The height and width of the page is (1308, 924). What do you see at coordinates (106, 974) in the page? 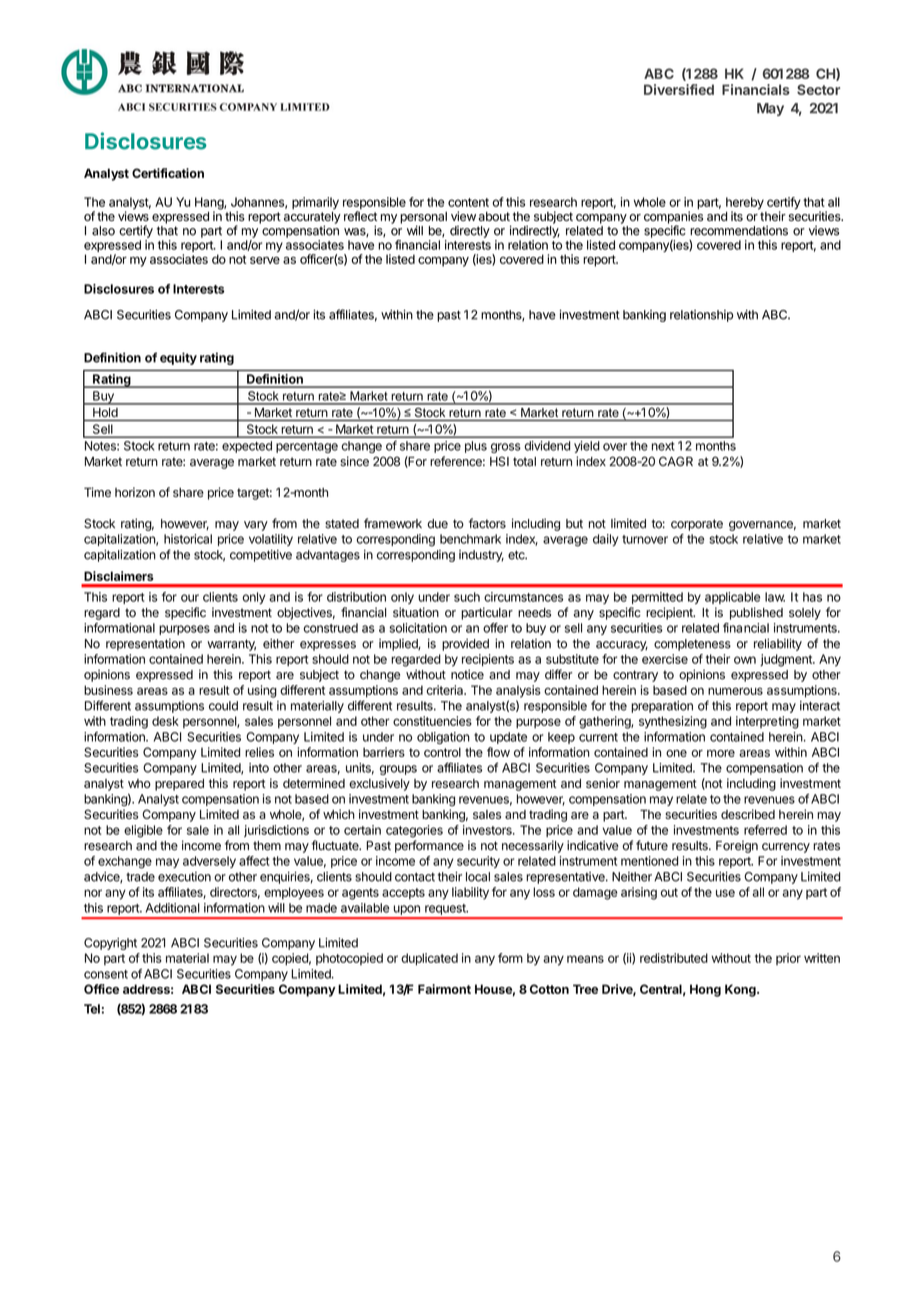
I see `consent` at bounding box center [106, 974].
